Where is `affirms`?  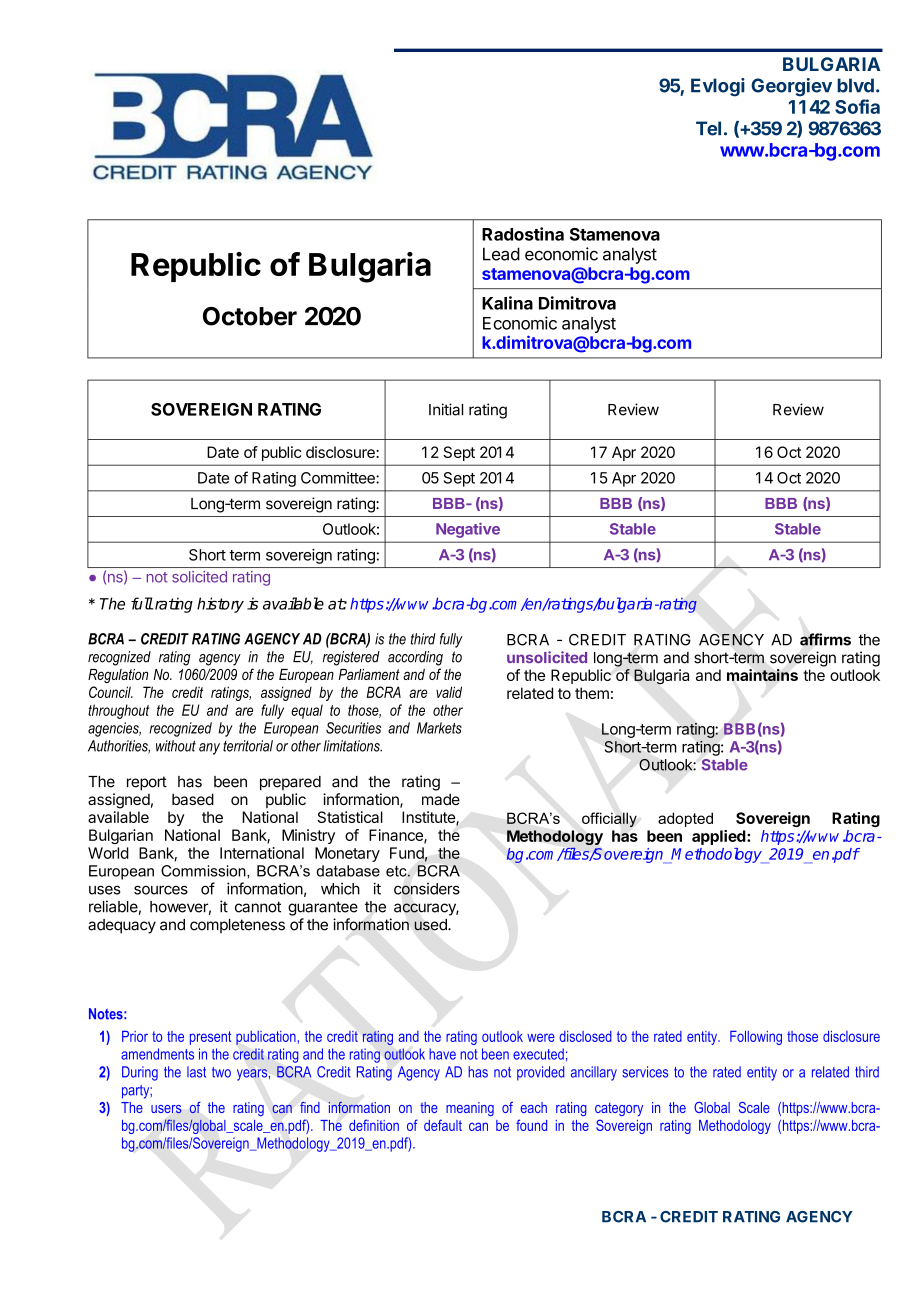
affirms is located at coordinates (825, 639).
